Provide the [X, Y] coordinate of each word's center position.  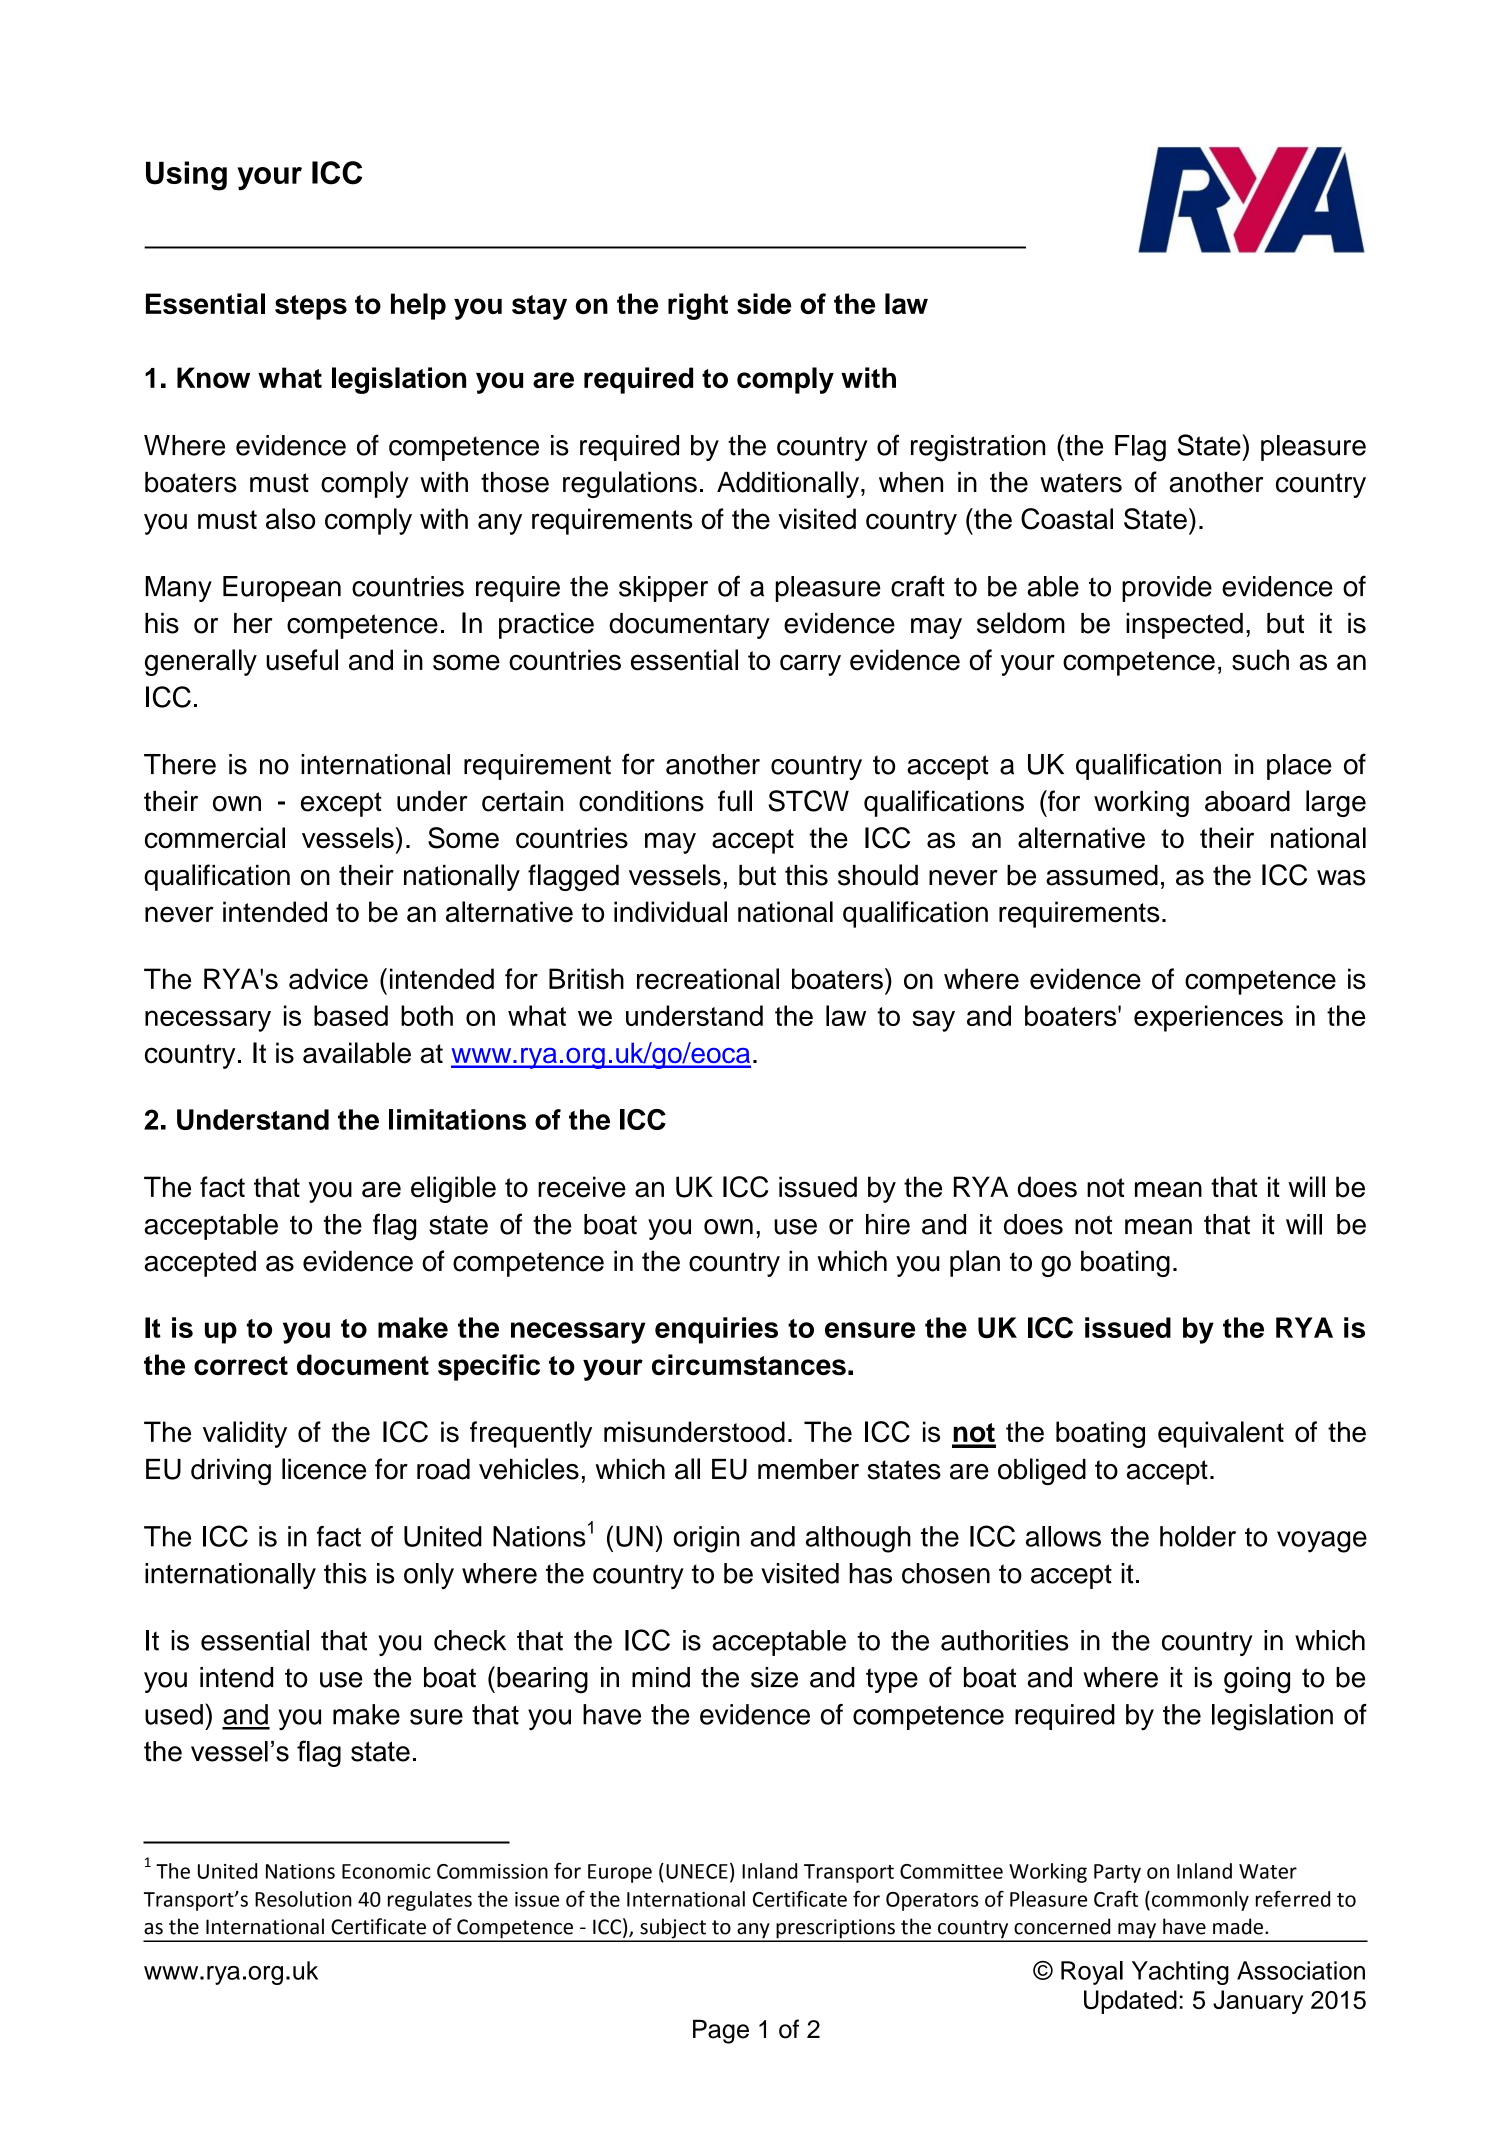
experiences [1208, 1018]
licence [324, 1469]
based [351, 1015]
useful [302, 660]
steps [311, 307]
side [764, 303]
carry [810, 665]
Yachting [1180, 1973]
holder [1198, 1536]
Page [721, 2031]
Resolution [303, 1899]
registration [978, 448]
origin [706, 1539]
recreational [708, 979]
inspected [1184, 626]
